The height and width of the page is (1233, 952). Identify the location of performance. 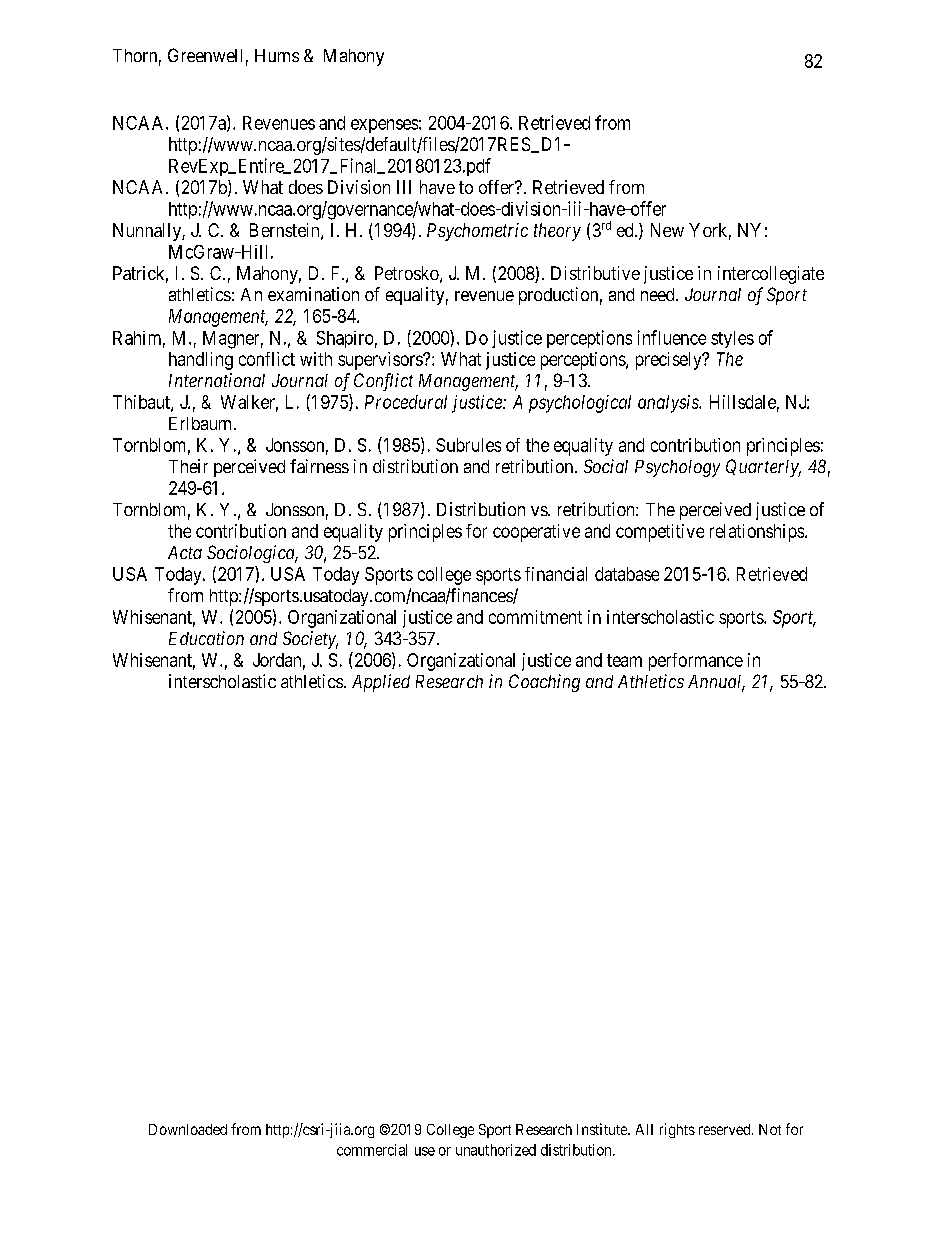
(696, 662).
